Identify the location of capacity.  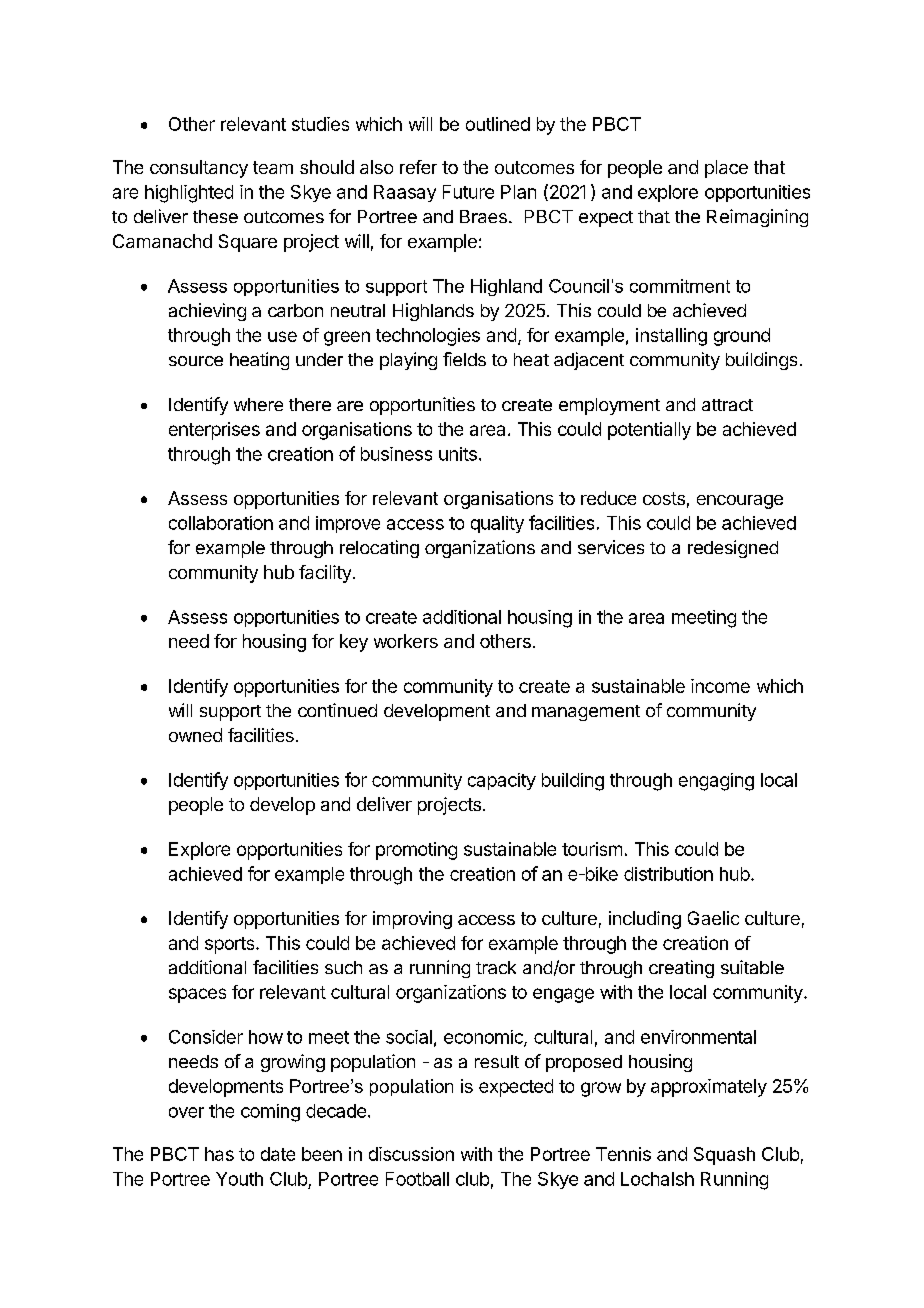
(502, 781).
